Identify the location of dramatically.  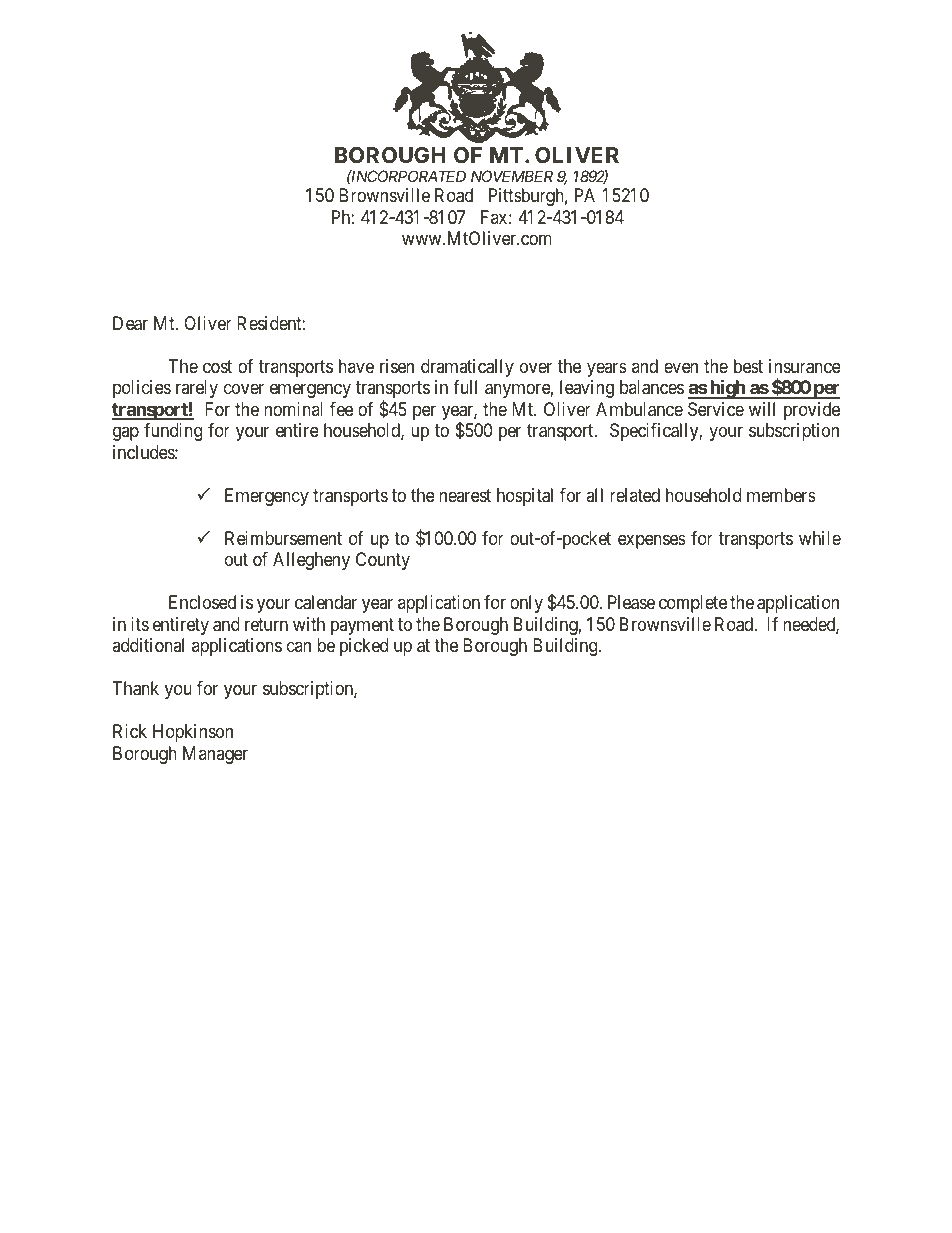
(467, 368).
